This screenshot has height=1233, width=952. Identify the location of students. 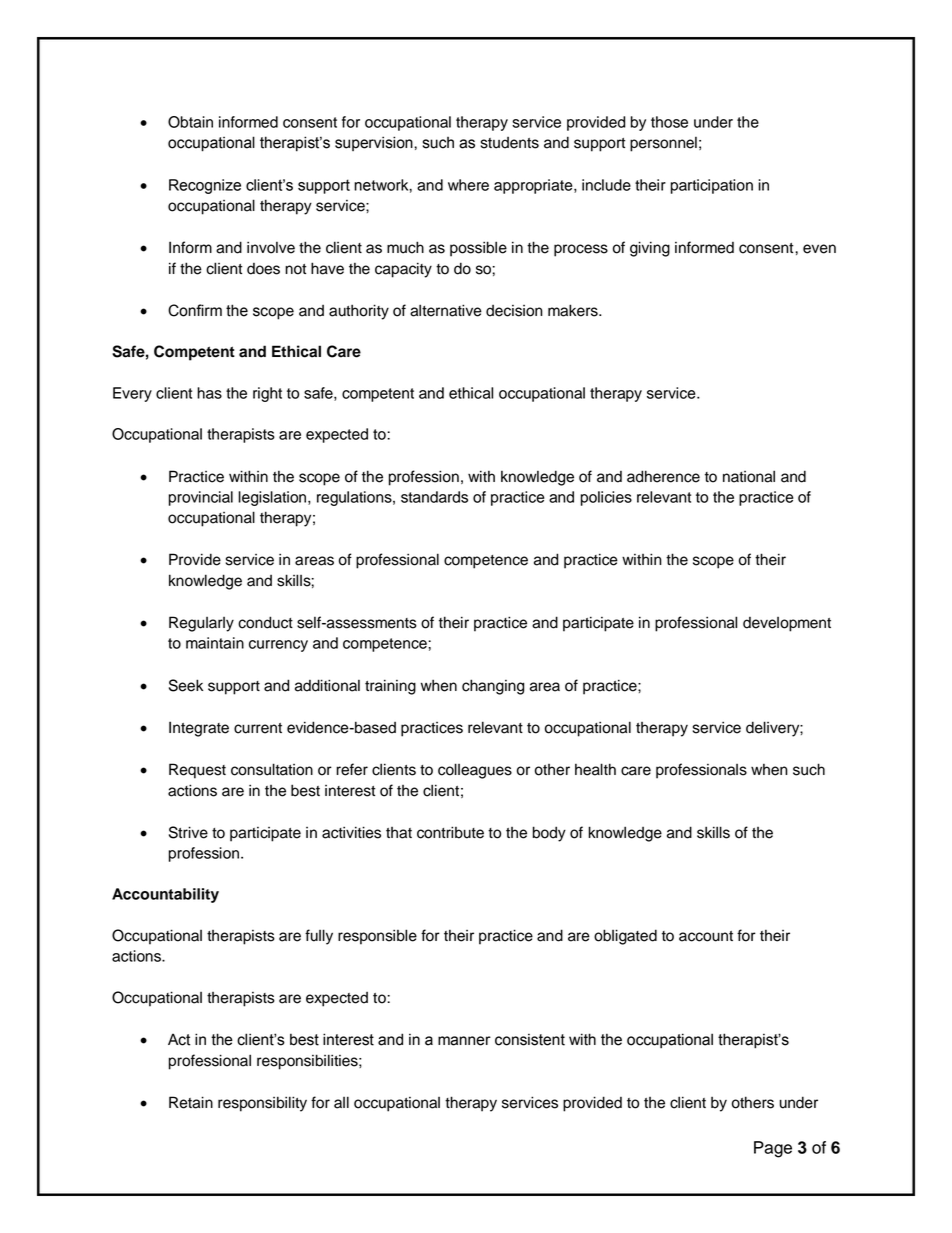
(510, 143).
